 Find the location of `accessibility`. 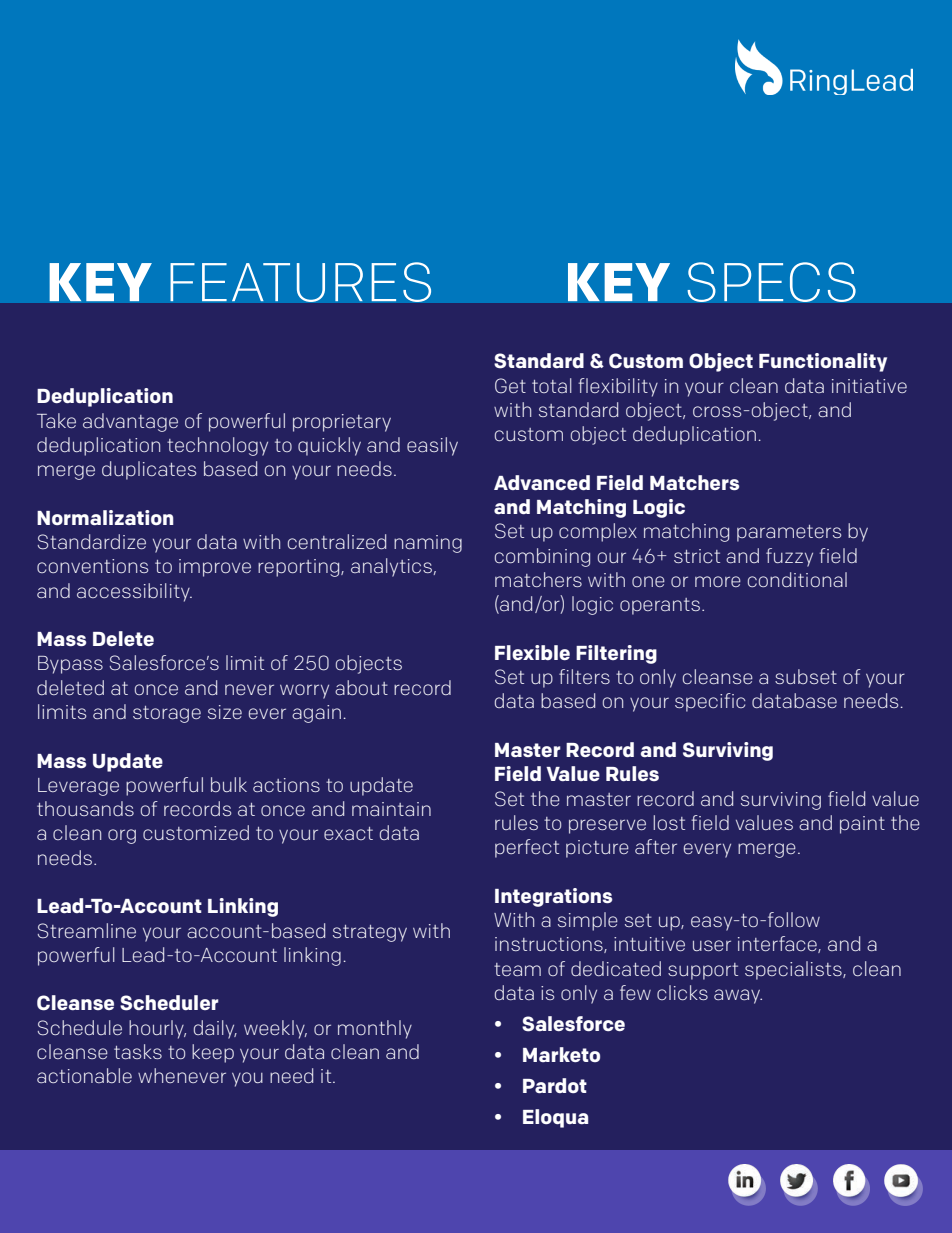

accessibility is located at coordinates (134, 592).
